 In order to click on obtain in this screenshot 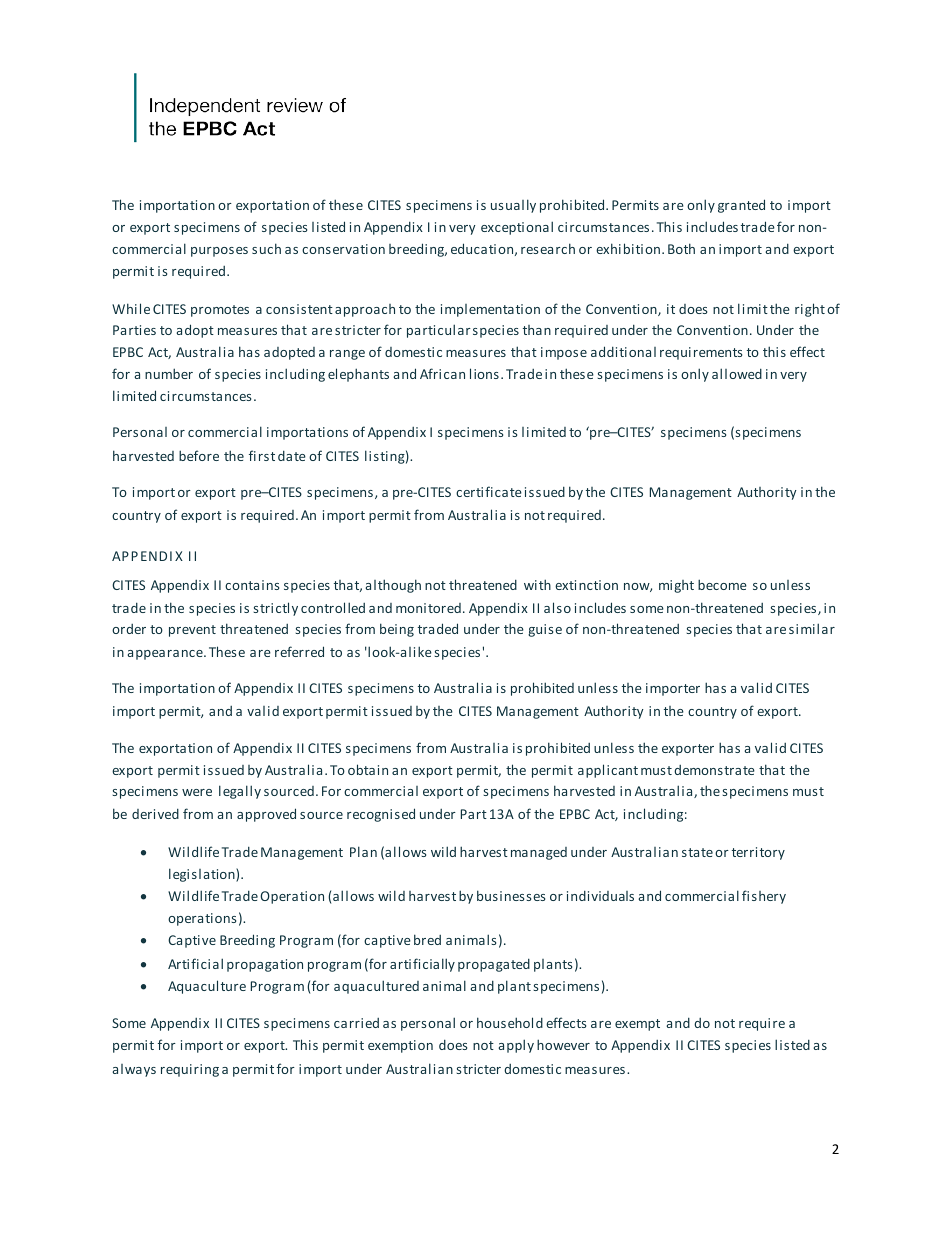, I will do `click(368, 769)`.
